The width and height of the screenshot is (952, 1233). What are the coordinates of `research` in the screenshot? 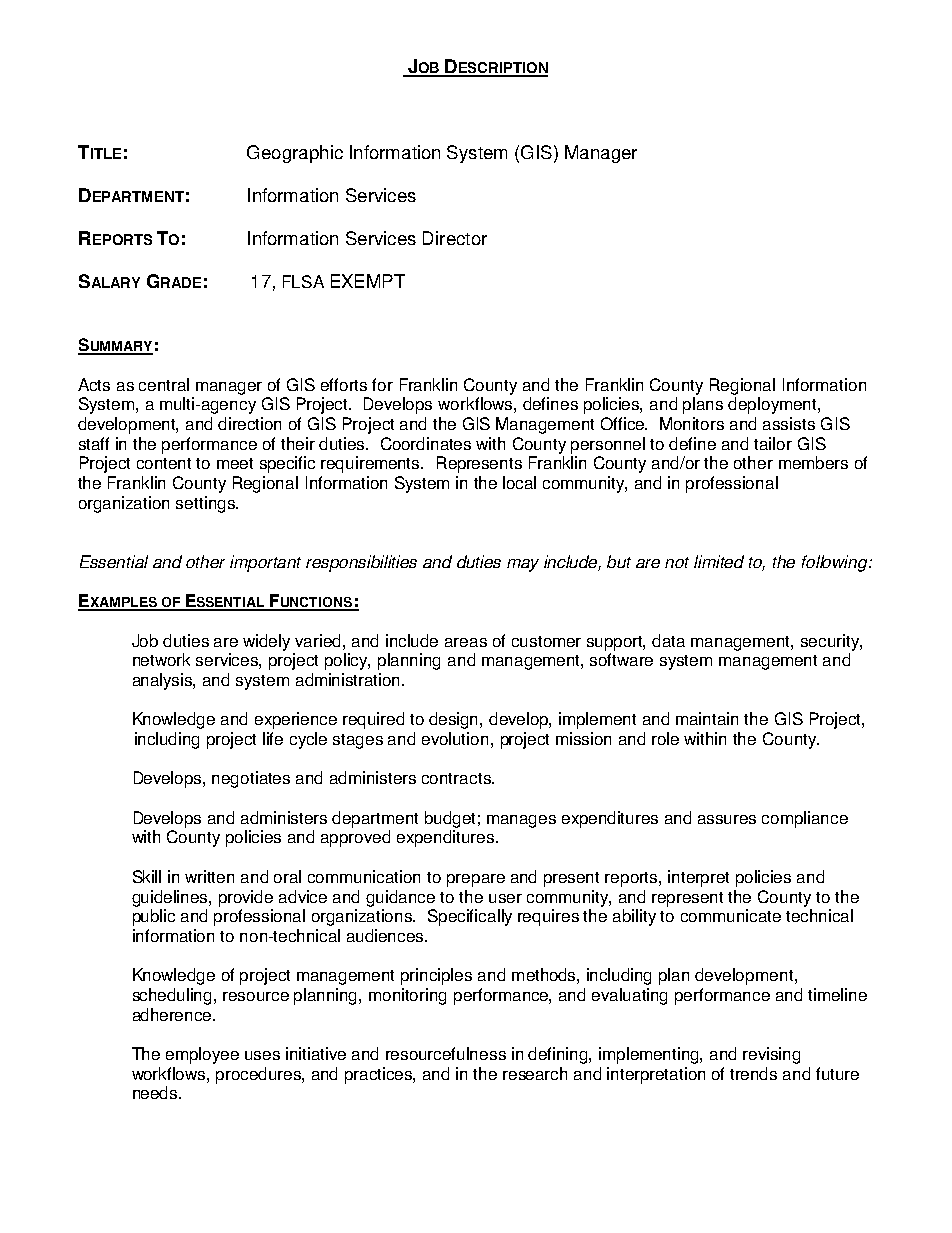 It's located at (535, 1073).
